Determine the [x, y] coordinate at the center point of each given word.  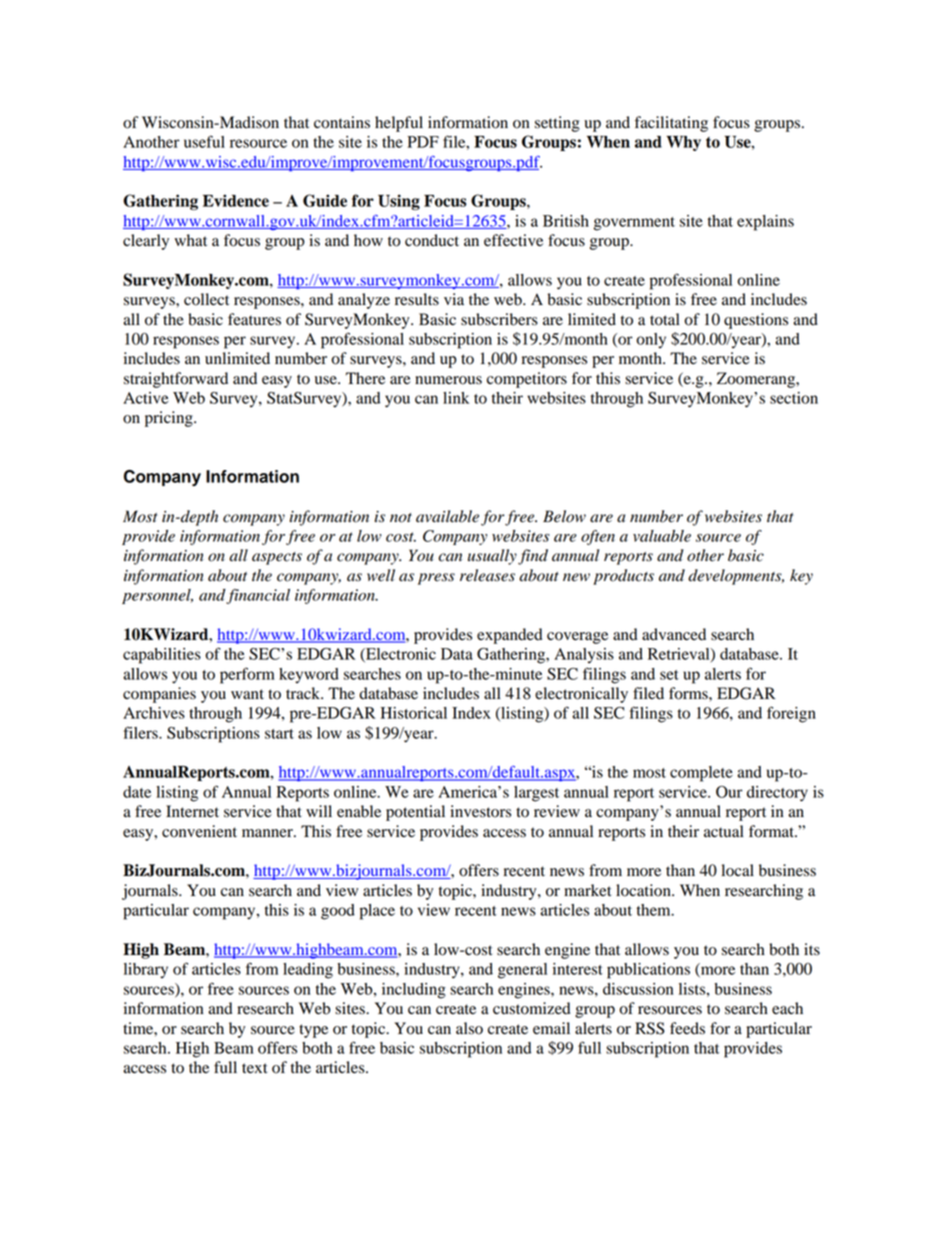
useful [204, 141]
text [254, 1068]
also [469, 1028]
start [279, 734]
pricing [170, 419]
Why [683, 143]
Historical [414, 713]
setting [557, 124]
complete [701, 774]
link [456, 398]
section [794, 398]
